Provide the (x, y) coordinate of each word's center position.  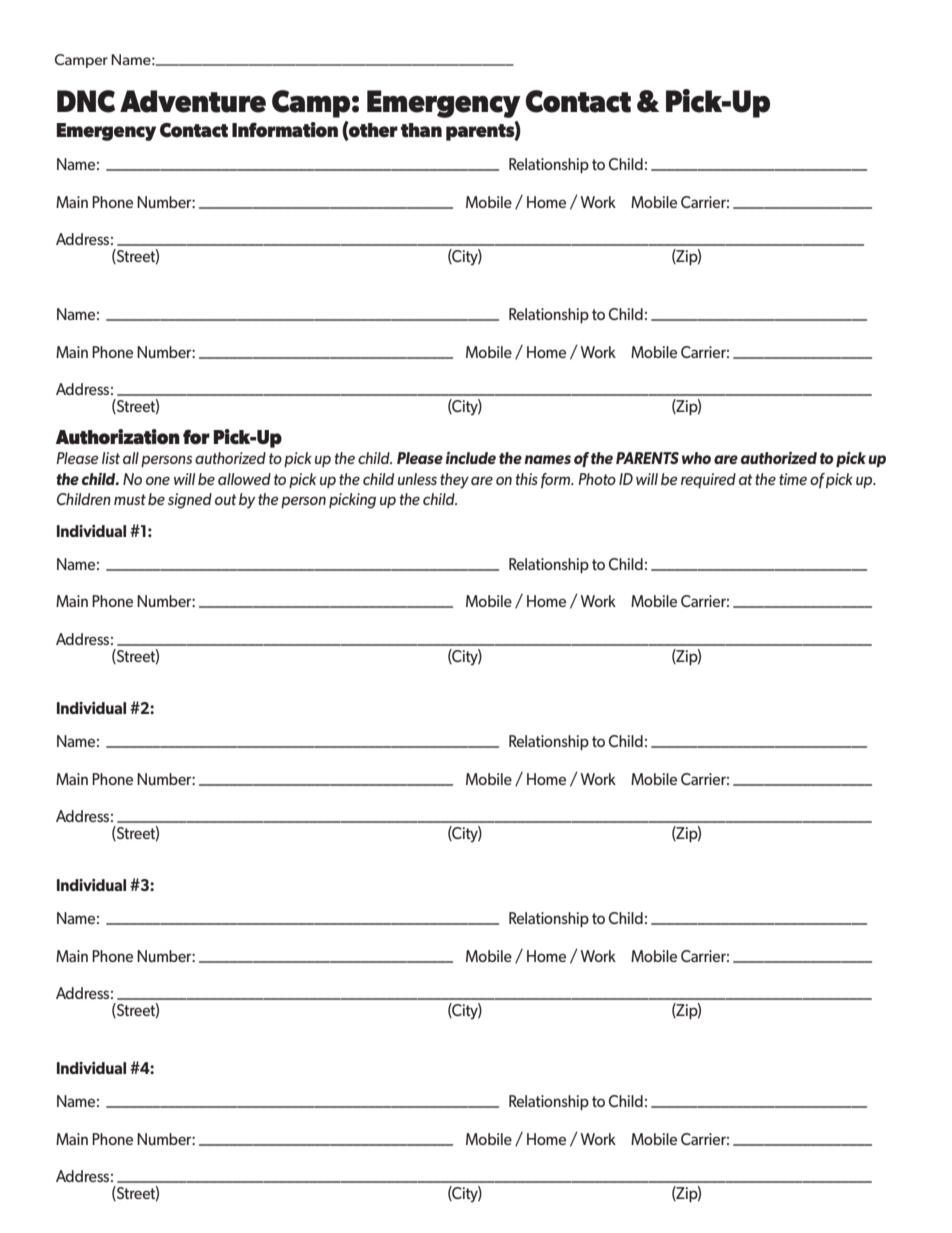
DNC (86, 101)
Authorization (118, 437)
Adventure (193, 101)
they (454, 481)
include (471, 458)
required (708, 480)
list (111, 458)
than (421, 130)
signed (190, 501)
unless (417, 479)
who (696, 458)
